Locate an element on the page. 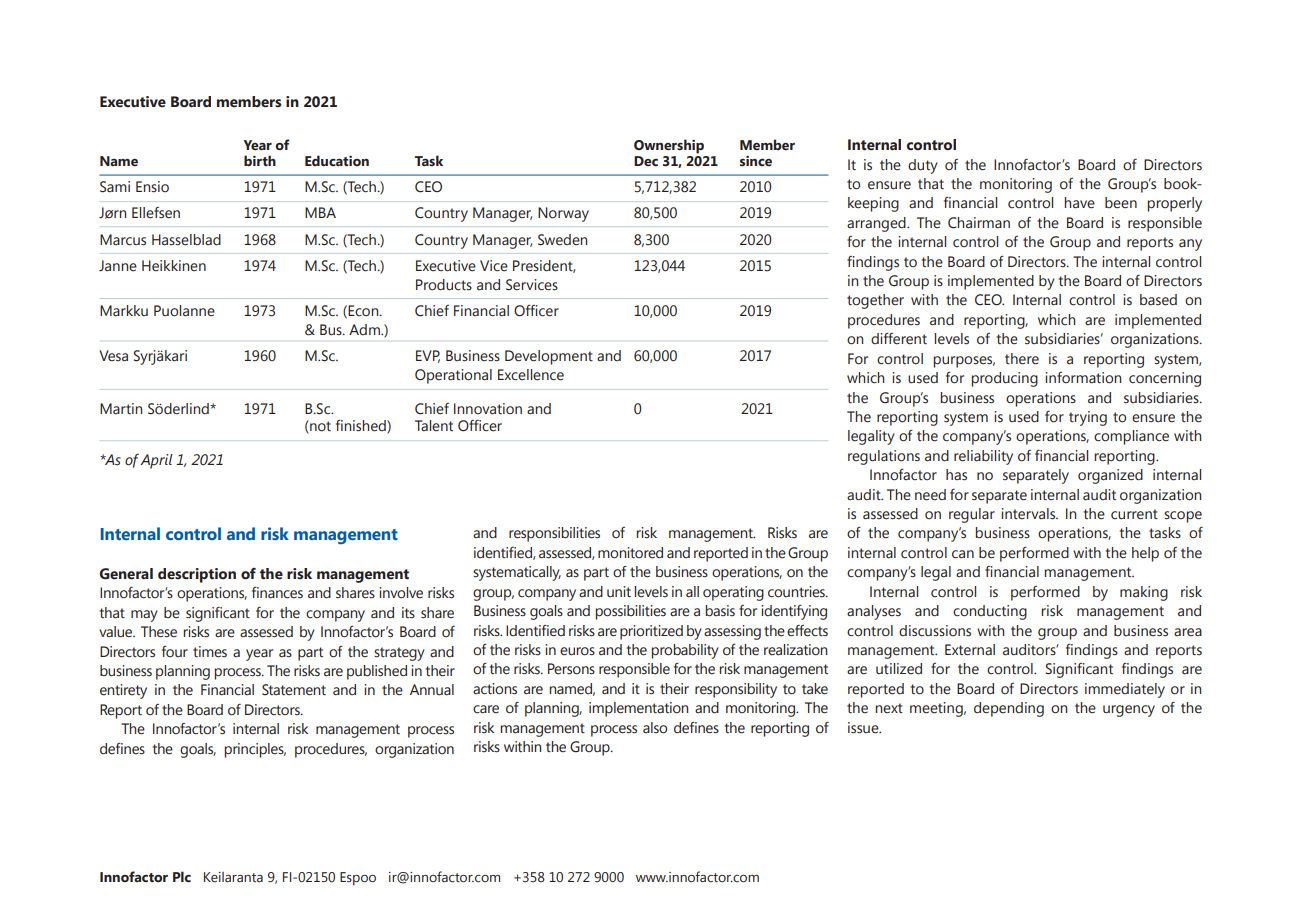  birth is located at coordinates (260, 160).
